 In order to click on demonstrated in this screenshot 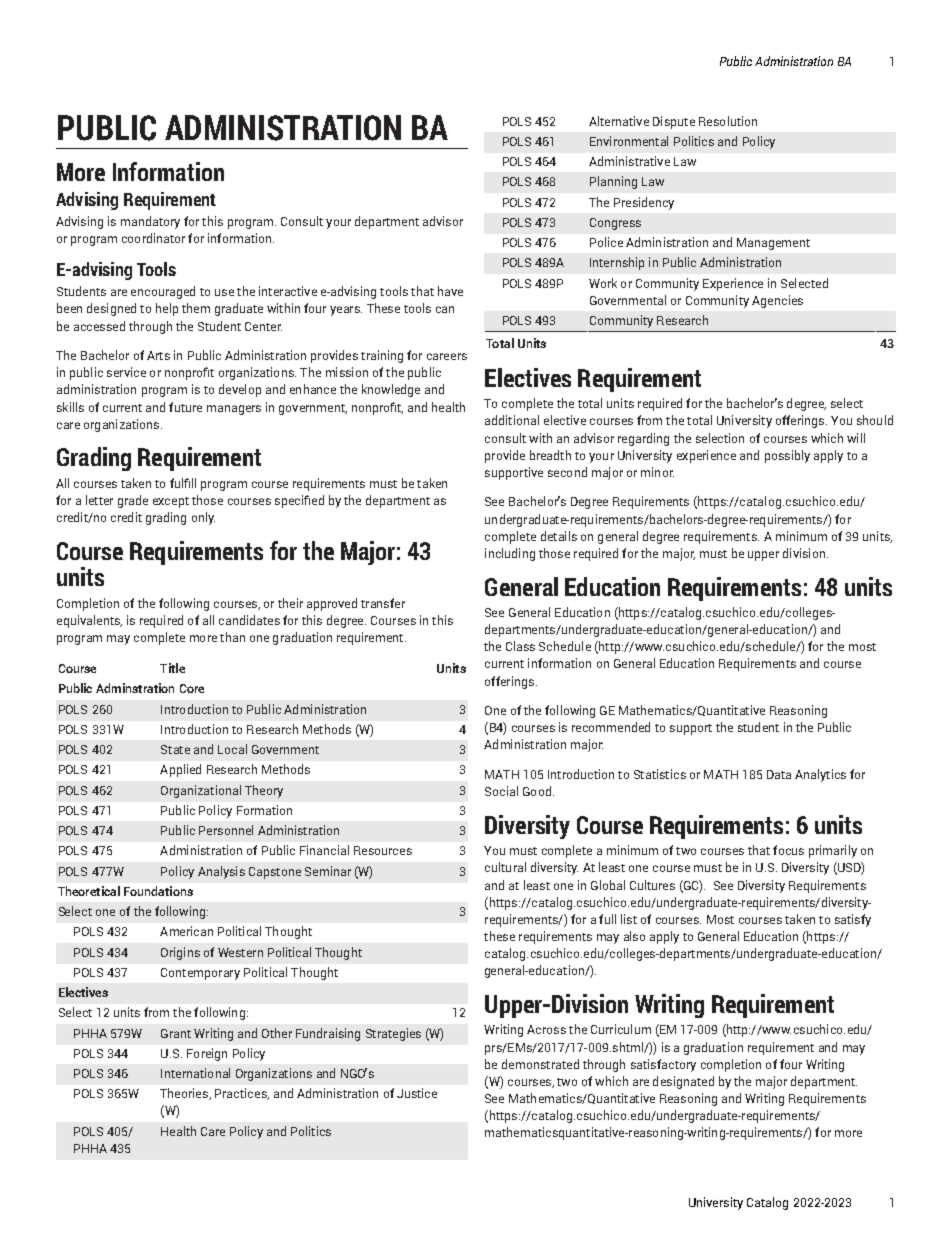, I will do `click(540, 1064)`.
